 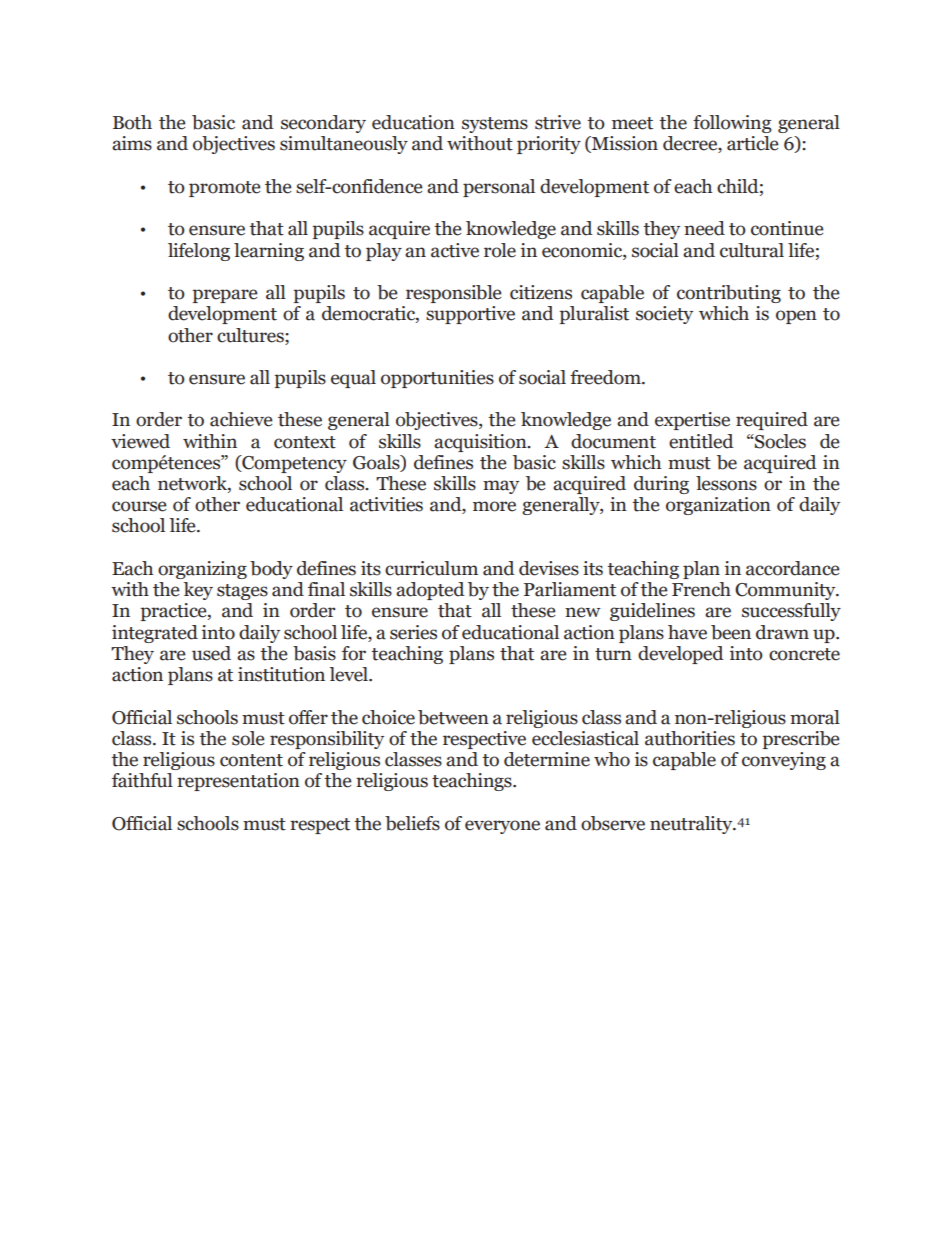 What do you see at coordinates (495, 125) in the page?
I see `systems` at bounding box center [495, 125].
